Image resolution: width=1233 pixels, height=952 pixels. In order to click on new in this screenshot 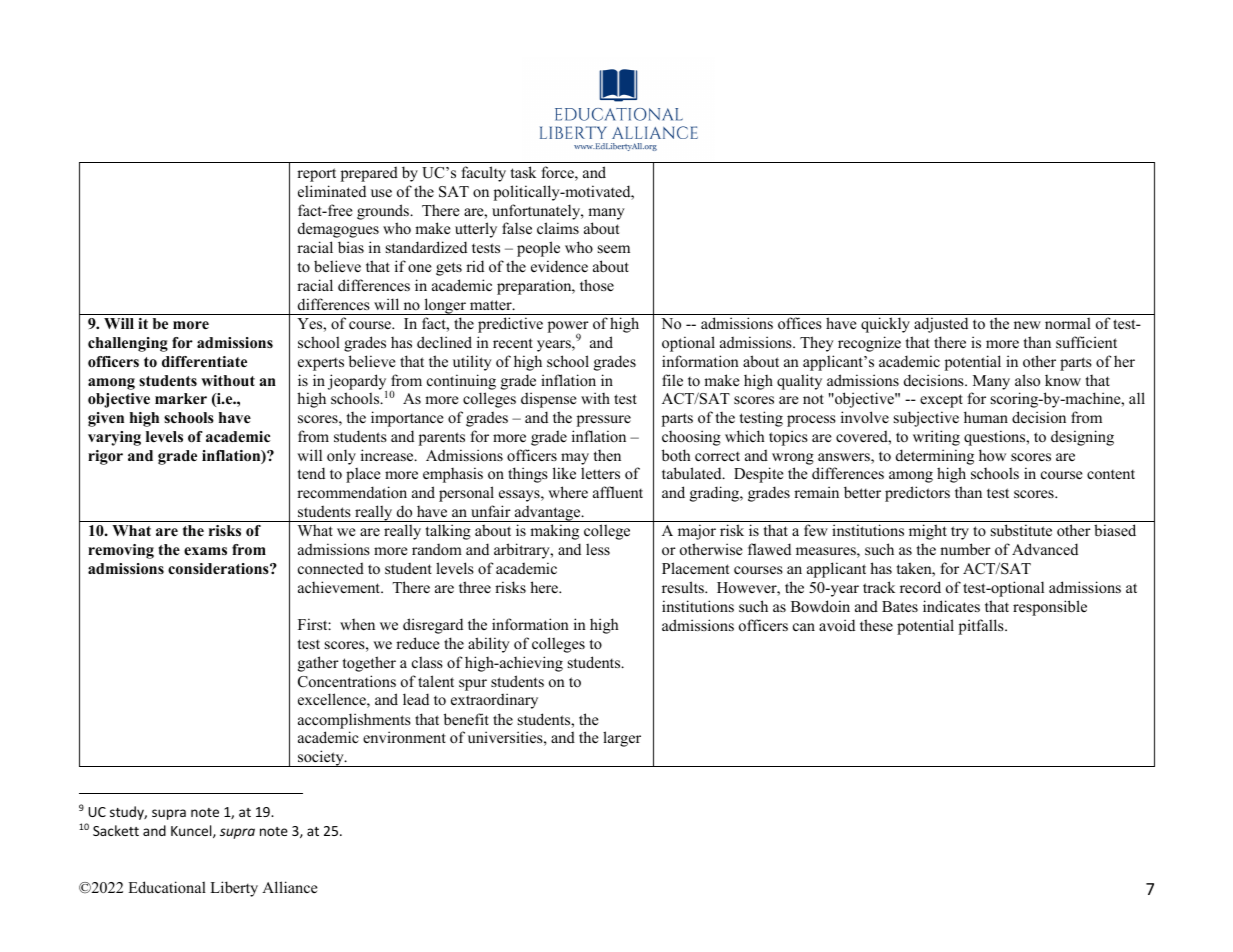, I will do `click(1027, 325)`.
